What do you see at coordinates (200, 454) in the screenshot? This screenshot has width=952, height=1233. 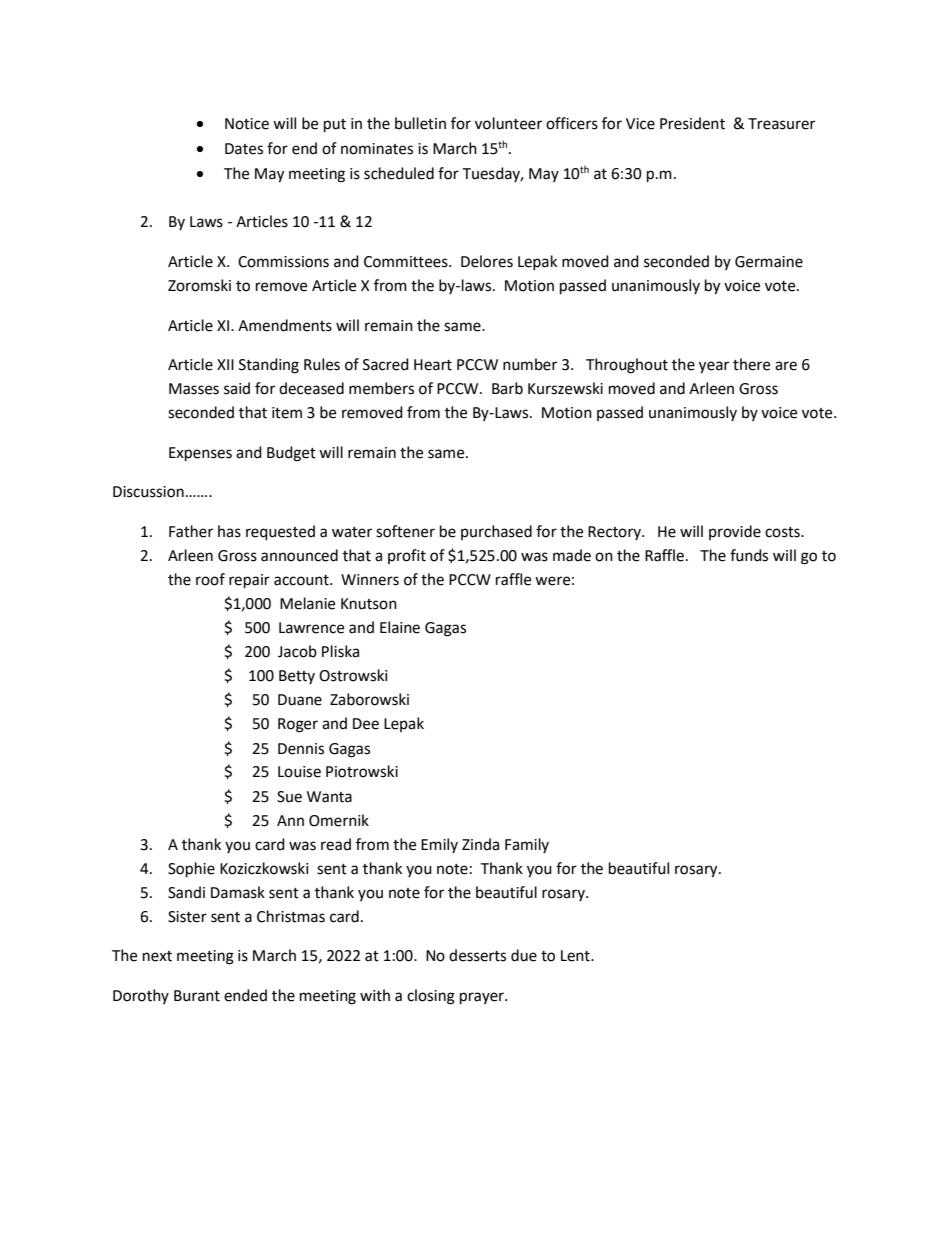 I see `Expenses` at bounding box center [200, 454].
